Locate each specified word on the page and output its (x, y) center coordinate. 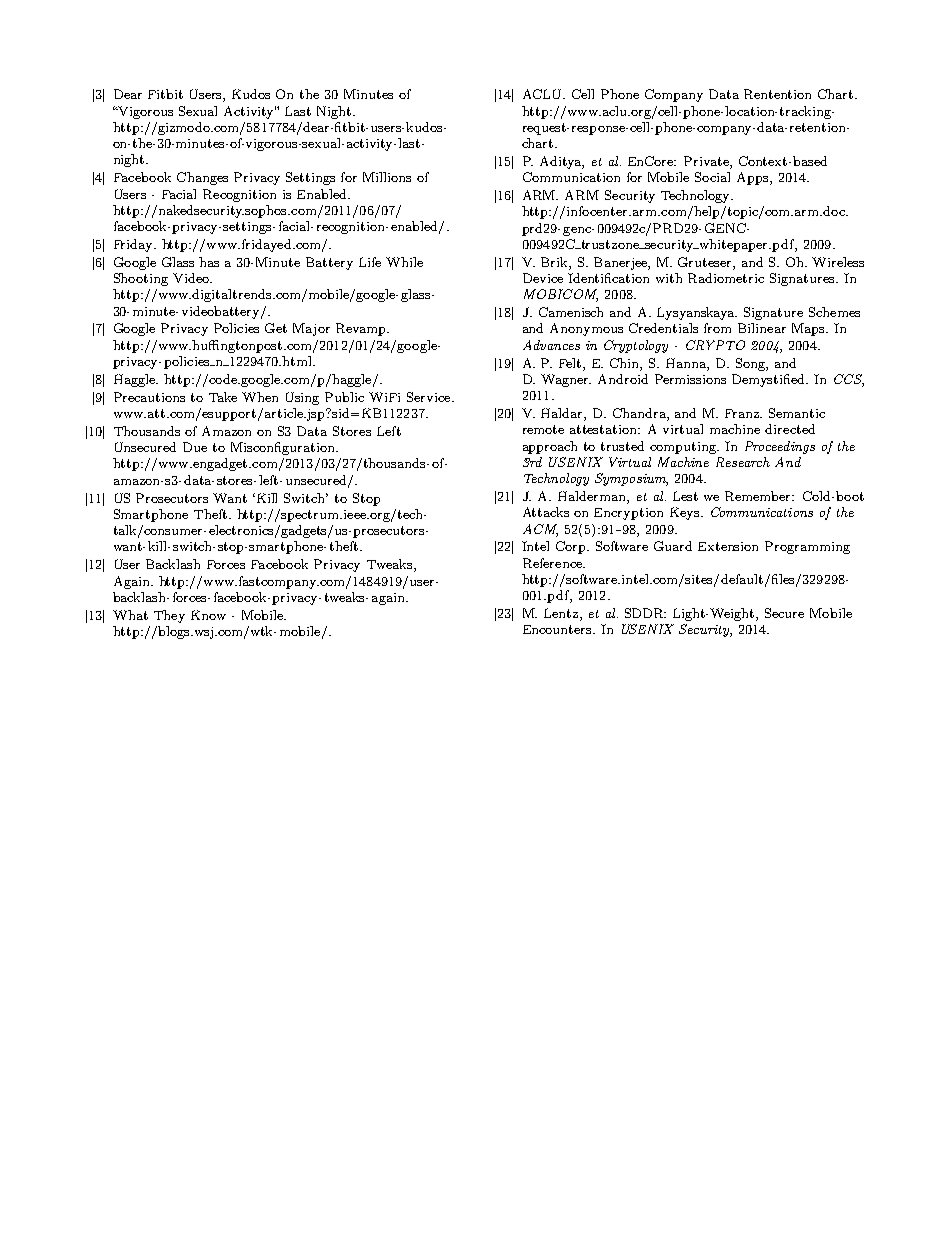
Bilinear (762, 328)
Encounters (558, 629)
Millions (387, 177)
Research (743, 462)
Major (311, 329)
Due (195, 447)
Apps (754, 178)
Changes (202, 178)
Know (208, 615)
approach (550, 447)
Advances (551, 345)
